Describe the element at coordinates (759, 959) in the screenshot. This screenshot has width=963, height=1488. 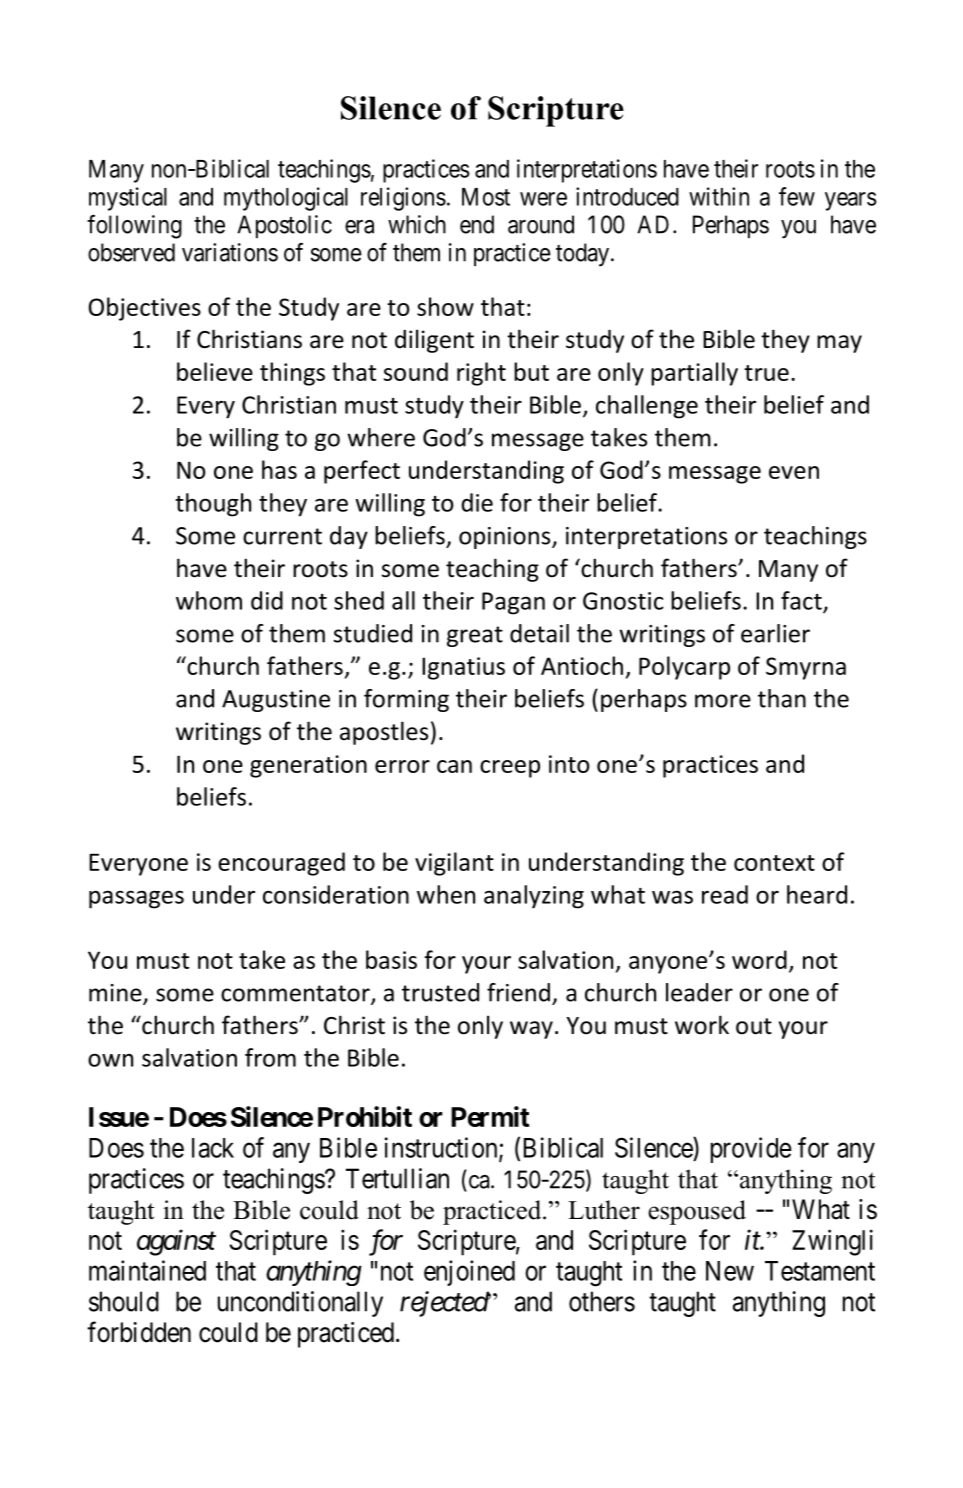
I see `word` at that location.
